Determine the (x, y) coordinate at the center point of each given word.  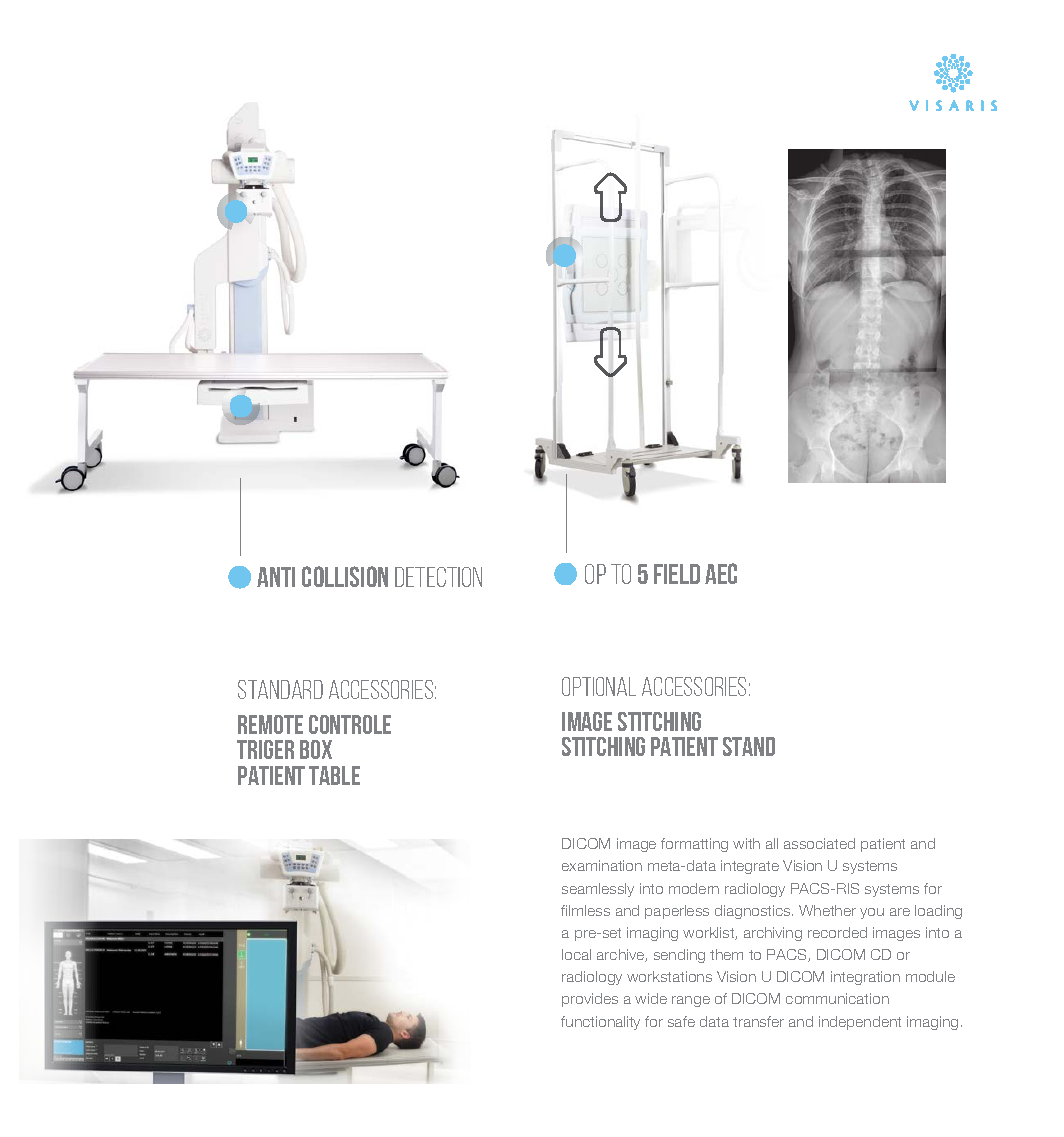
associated (819, 843)
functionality (600, 1023)
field (677, 574)
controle (350, 724)
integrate (750, 867)
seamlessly (598, 890)
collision (345, 576)
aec (721, 573)
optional (599, 686)
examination (602, 865)
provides (590, 1000)
